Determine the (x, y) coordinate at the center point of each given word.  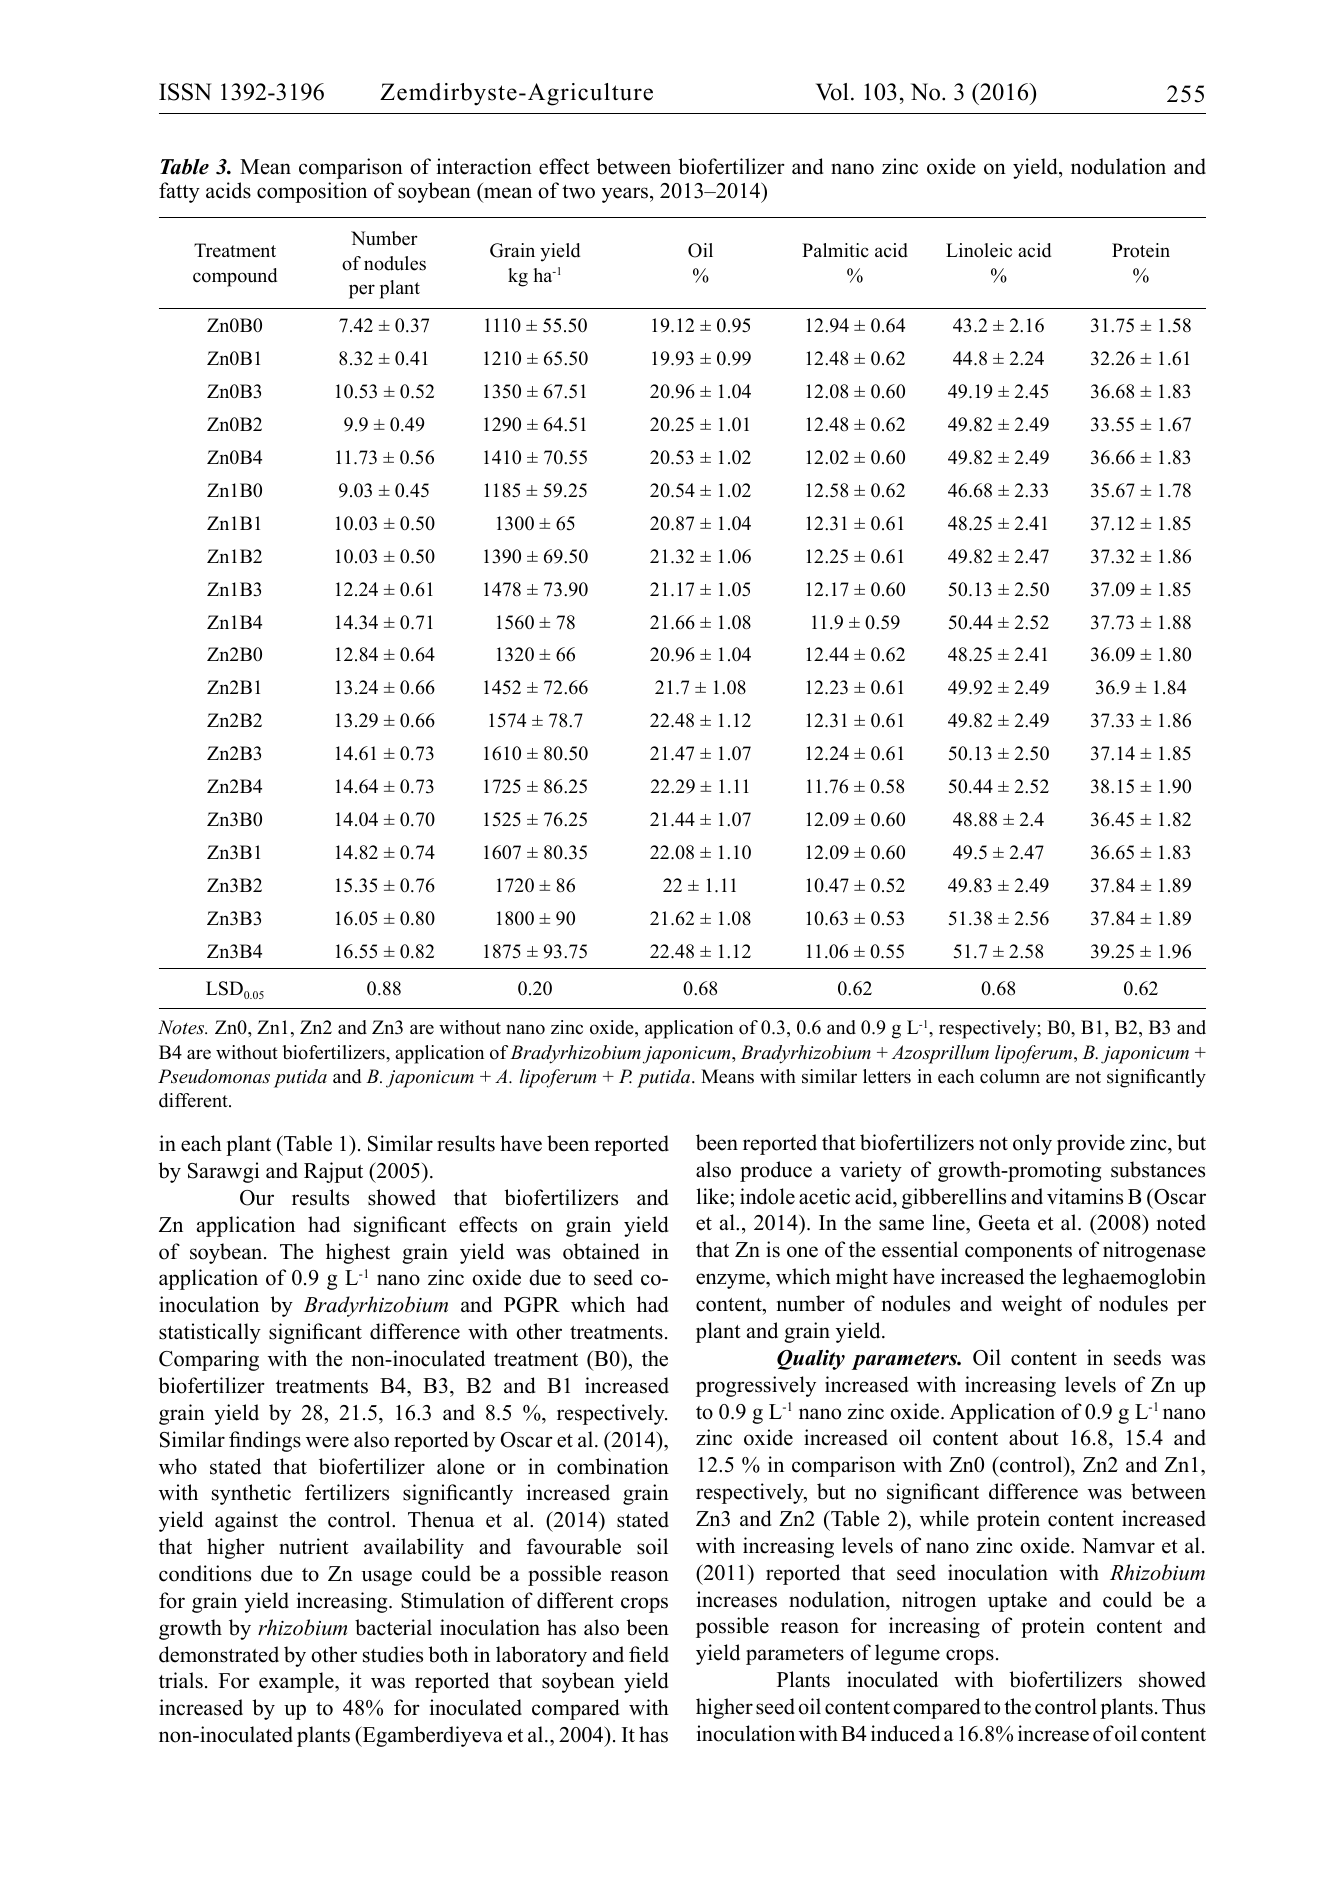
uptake (1017, 1601)
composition (312, 192)
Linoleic (979, 250)
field (649, 1654)
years (625, 195)
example (297, 1682)
